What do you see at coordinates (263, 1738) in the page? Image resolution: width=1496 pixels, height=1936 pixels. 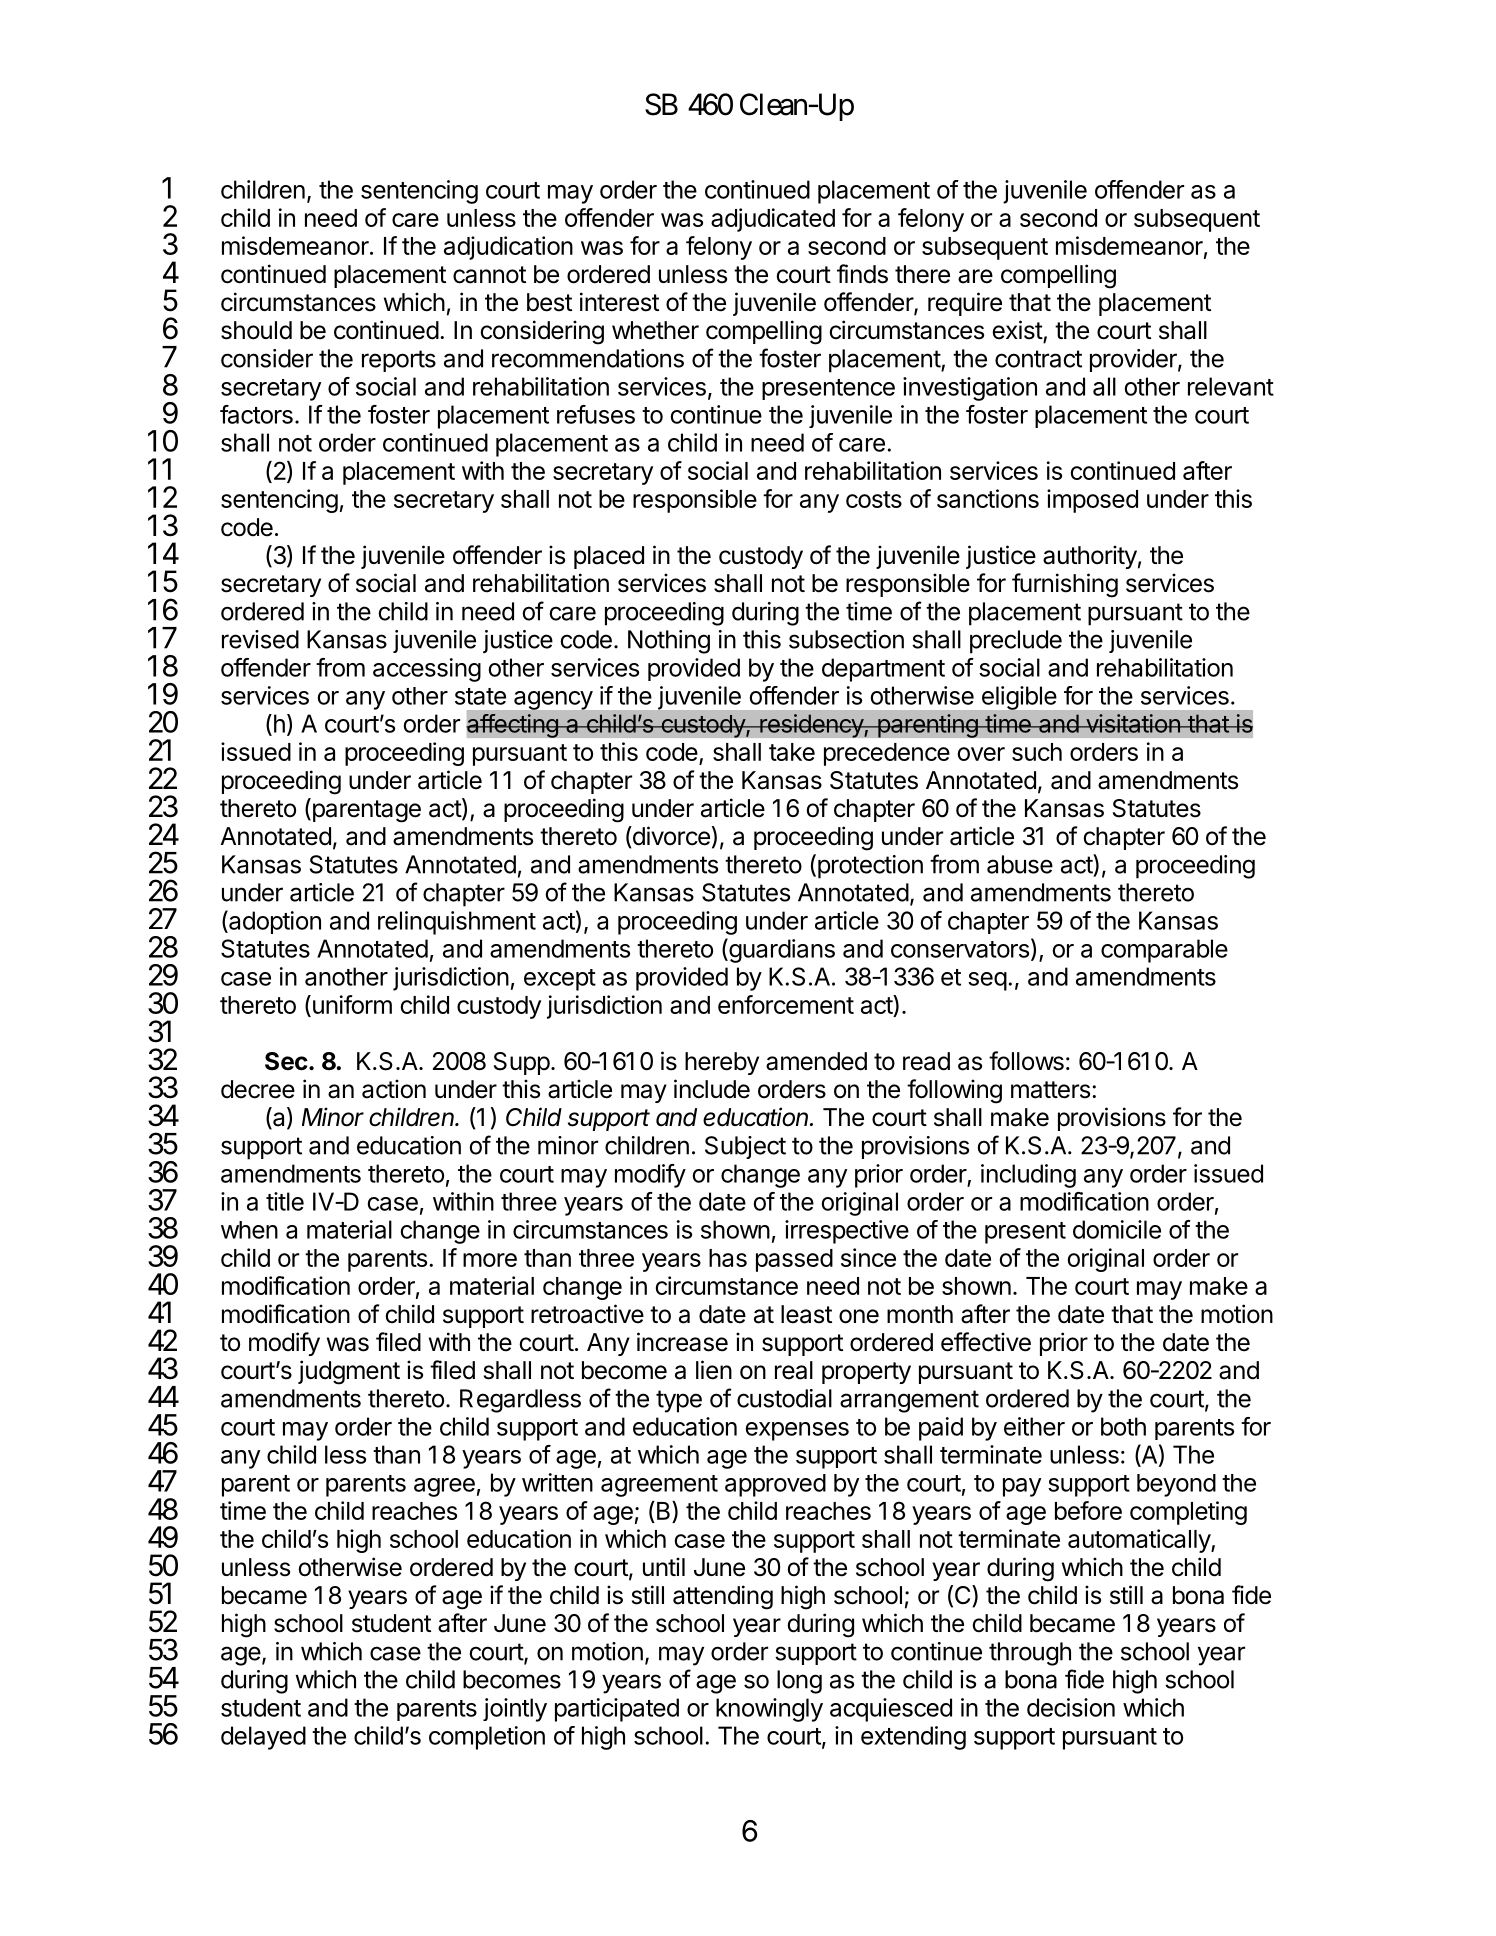 I see `delayed` at bounding box center [263, 1738].
